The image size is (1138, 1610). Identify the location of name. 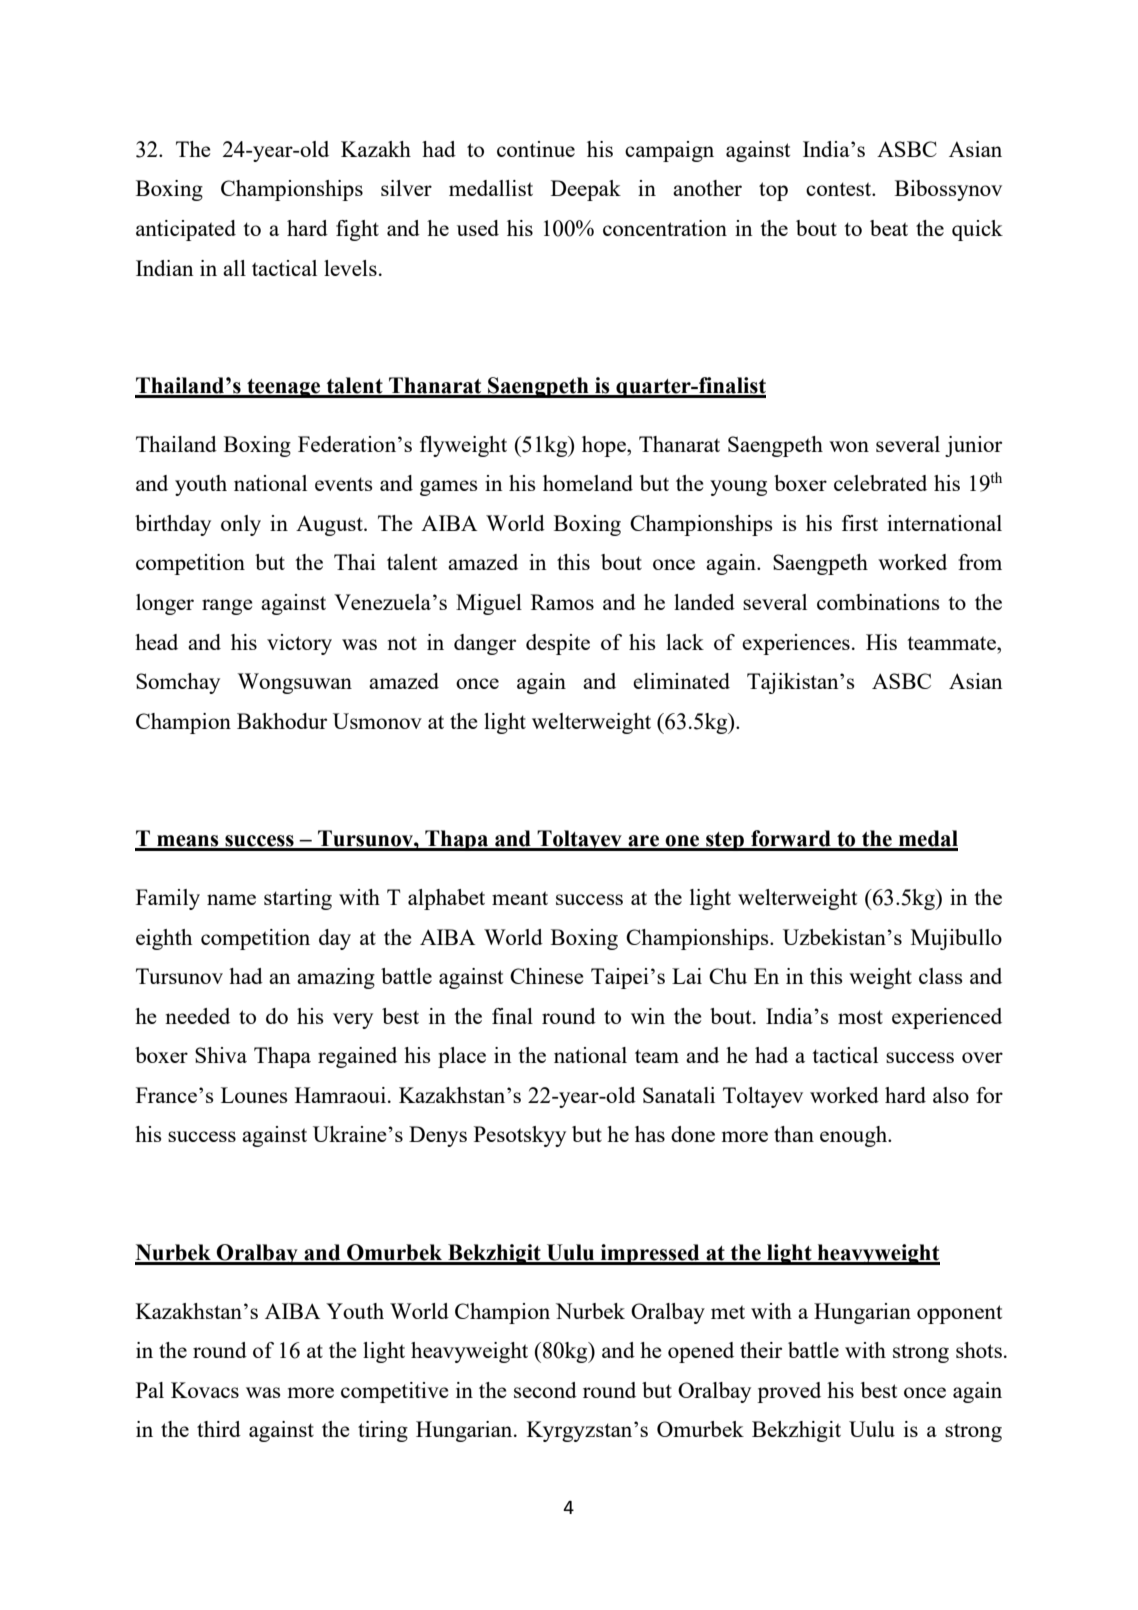
(231, 899).
